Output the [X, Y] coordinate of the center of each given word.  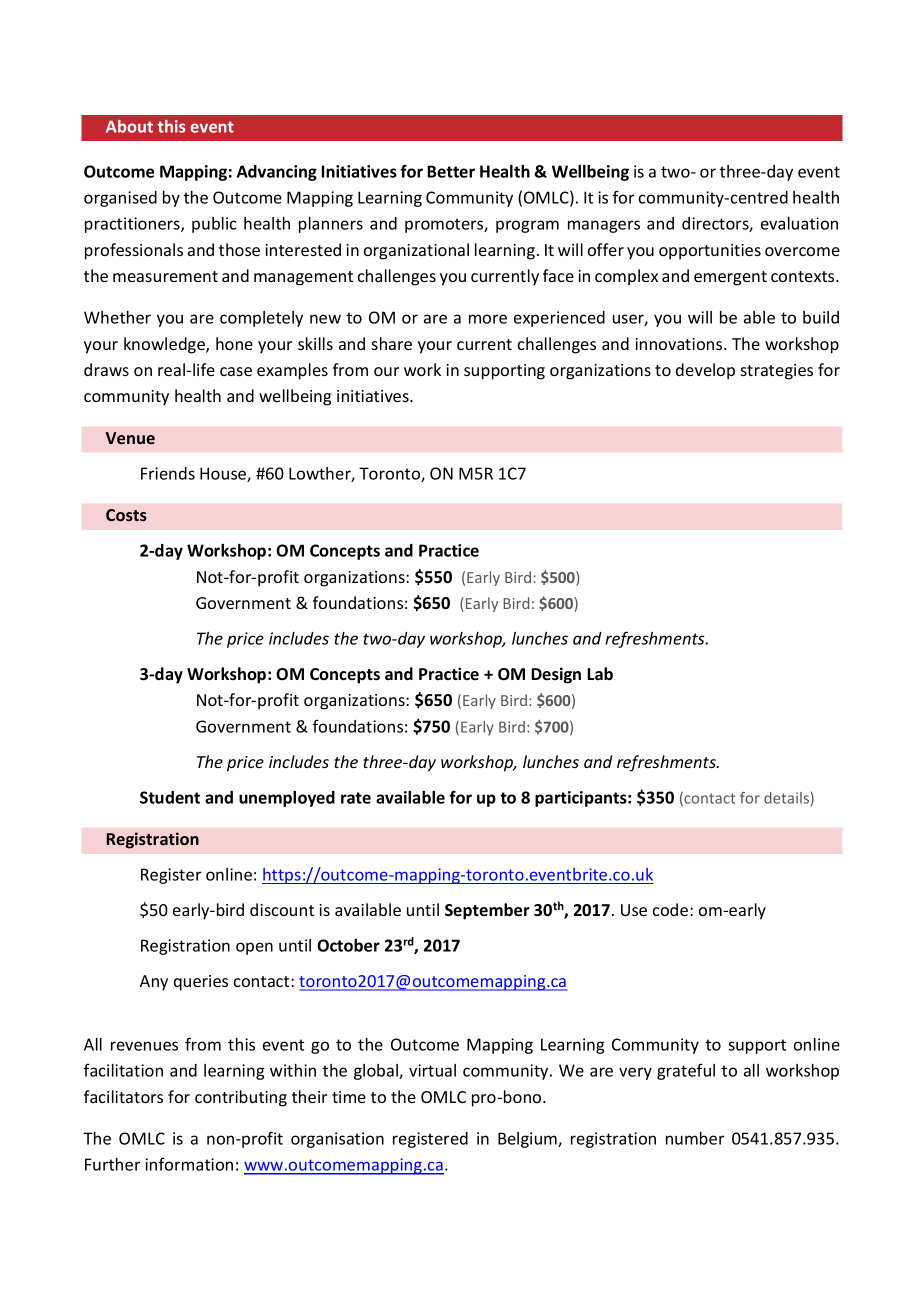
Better [451, 171]
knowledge [165, 345]
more [488, 319]
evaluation [799, 223]
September [487, 911]
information [189, 1164]
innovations [680, 344]
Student [170, 797]
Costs [126, 515]
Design [556, 675]
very [635, 1073]
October [348, 945]
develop [705, 371]
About [129, 126]
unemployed [287, 799]
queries [201, 983]
